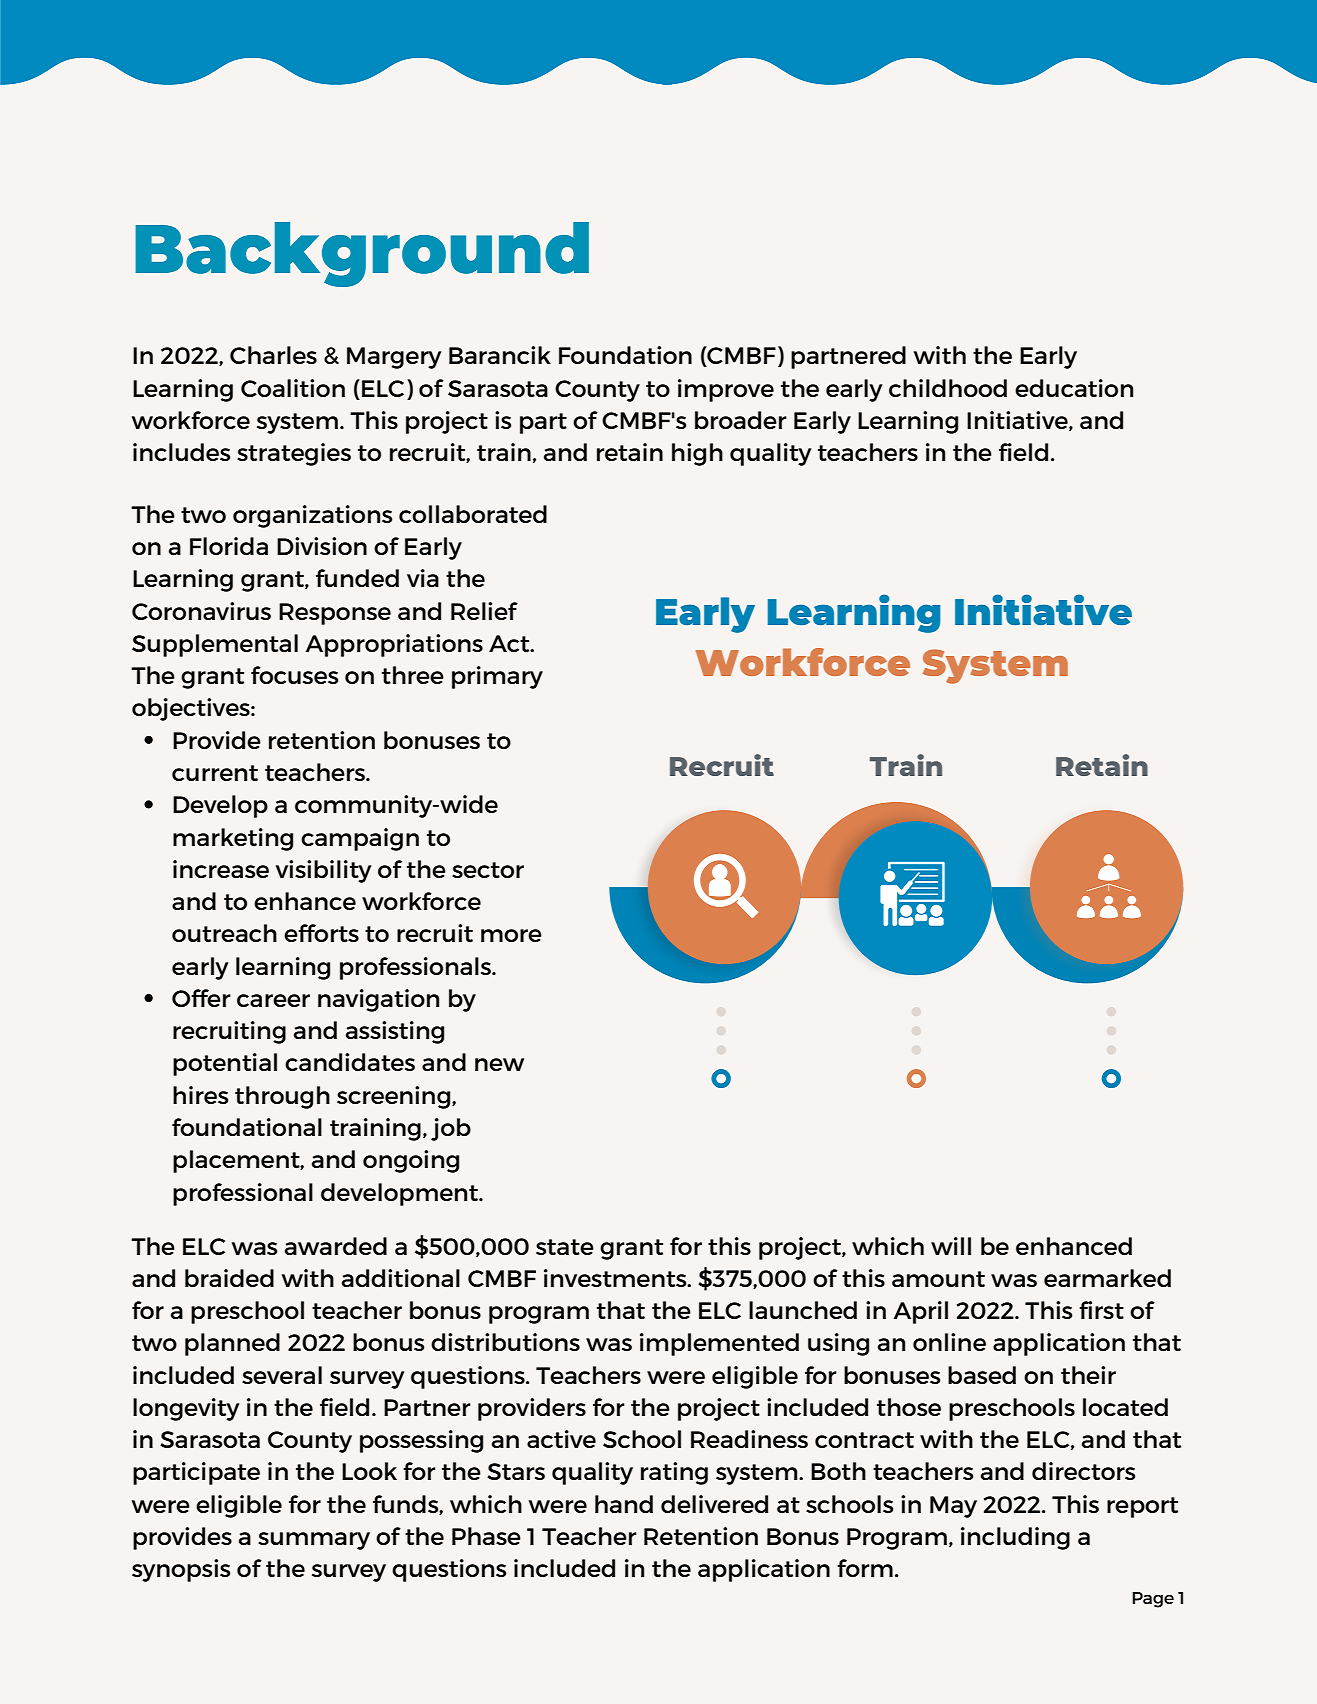  What do you see at coordinates (362, 254) in the document?
I see `Background` at bounding box center [362, 254].
